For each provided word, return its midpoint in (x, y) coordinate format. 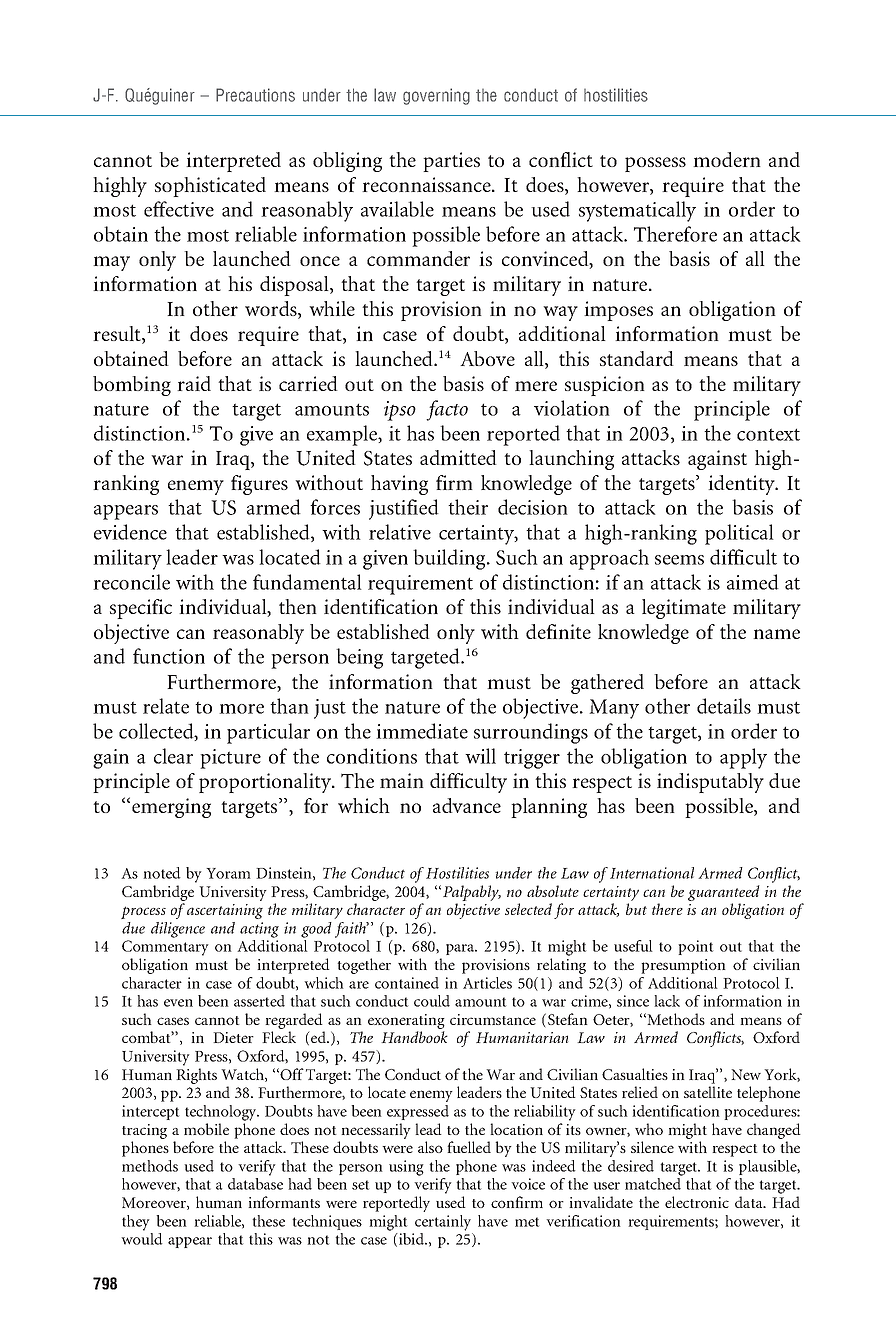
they (136, 1223)
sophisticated (210, 187)
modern (727, 159)
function (169, 656)
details (724, 706)
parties (451, 162)
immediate (422, 731)
